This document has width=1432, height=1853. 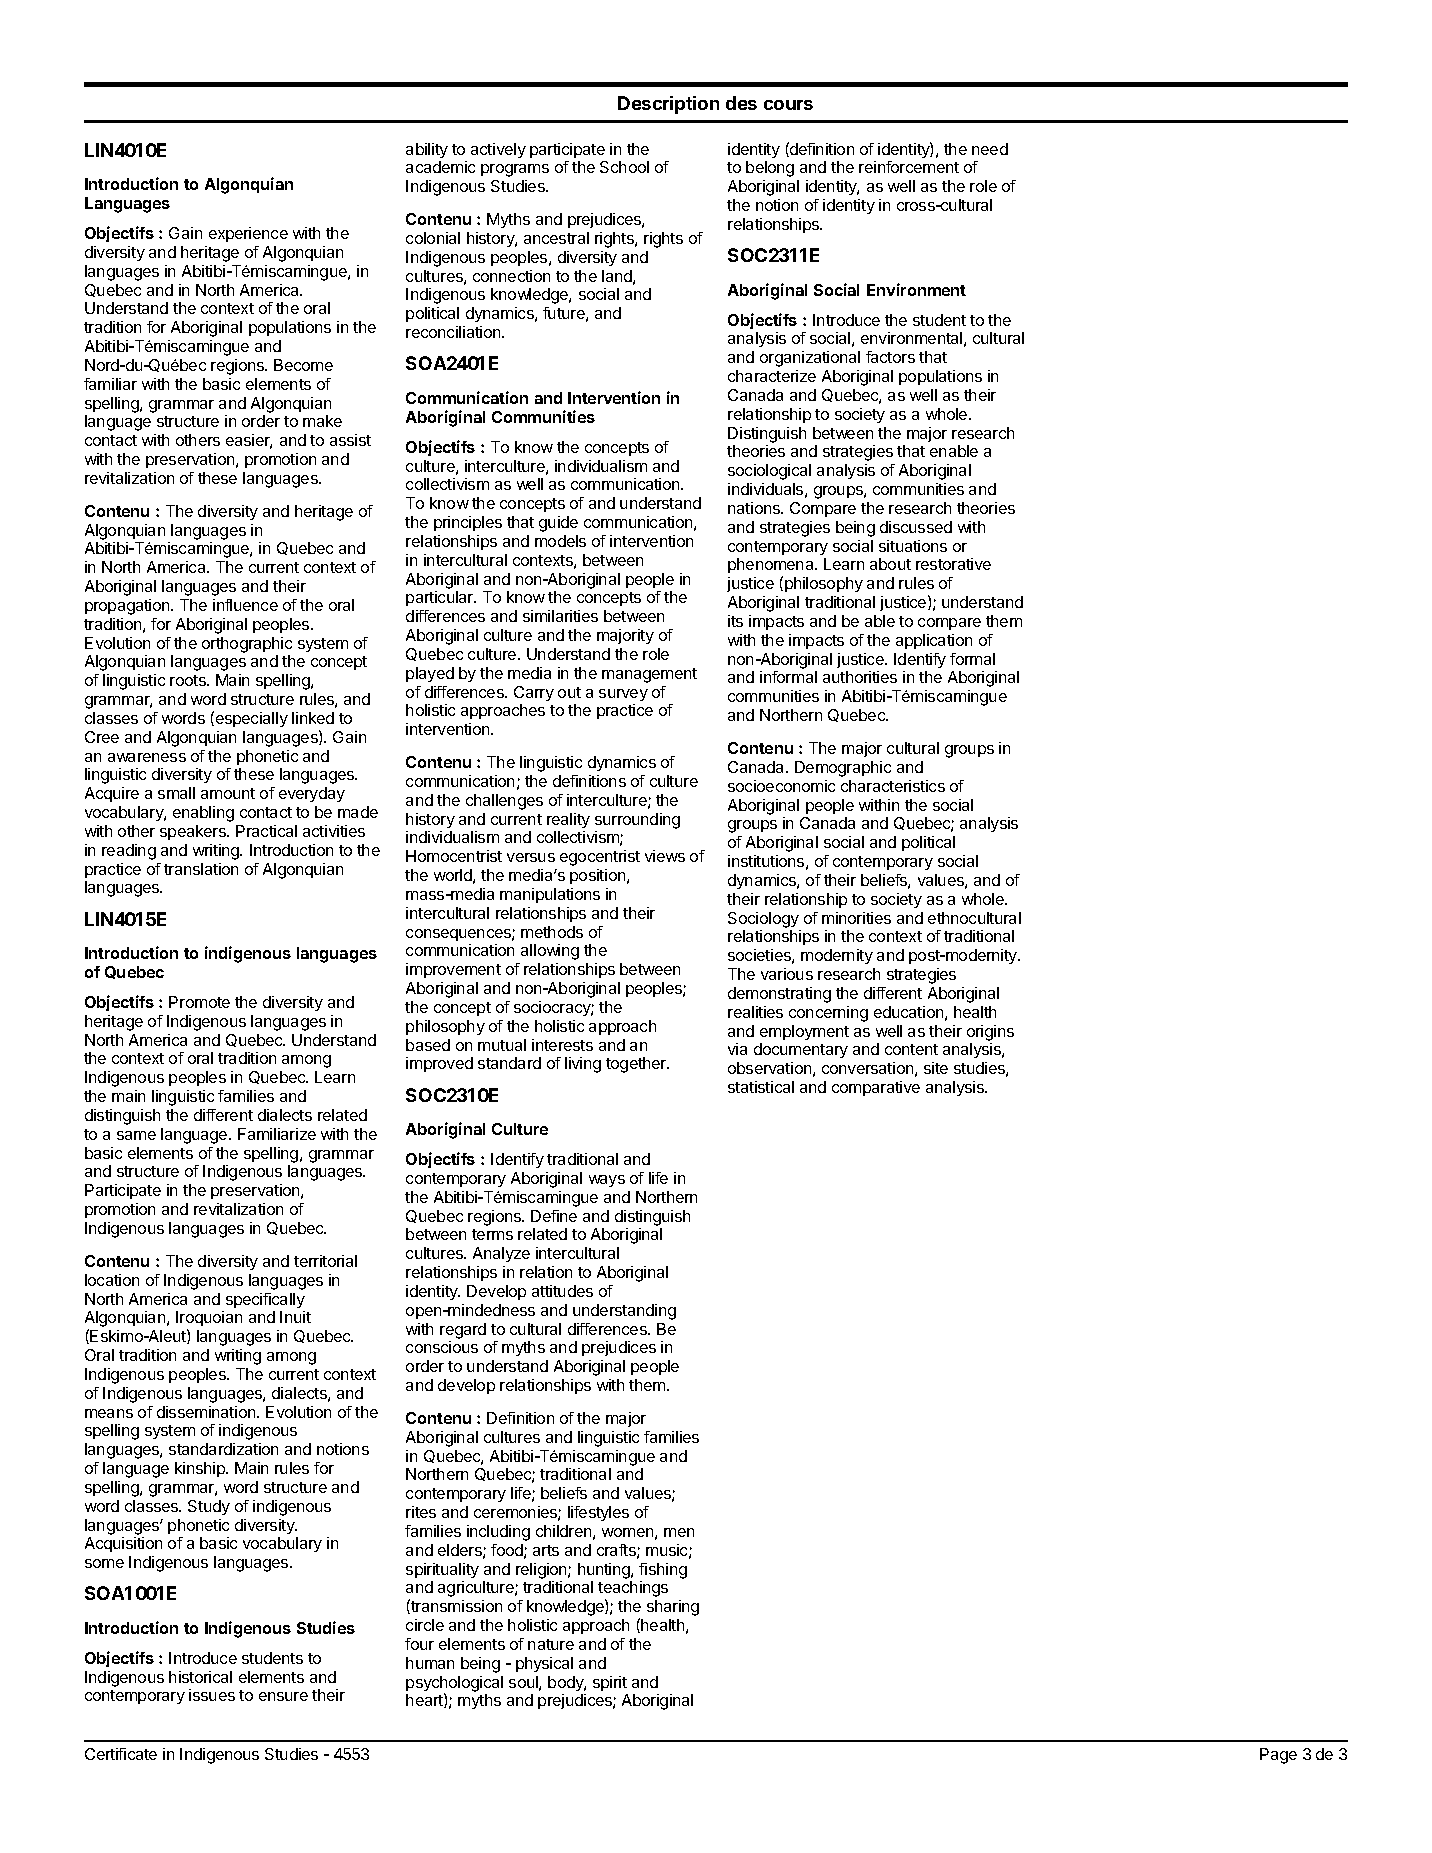 I want to click on site, so click(x=936, y=1068).
